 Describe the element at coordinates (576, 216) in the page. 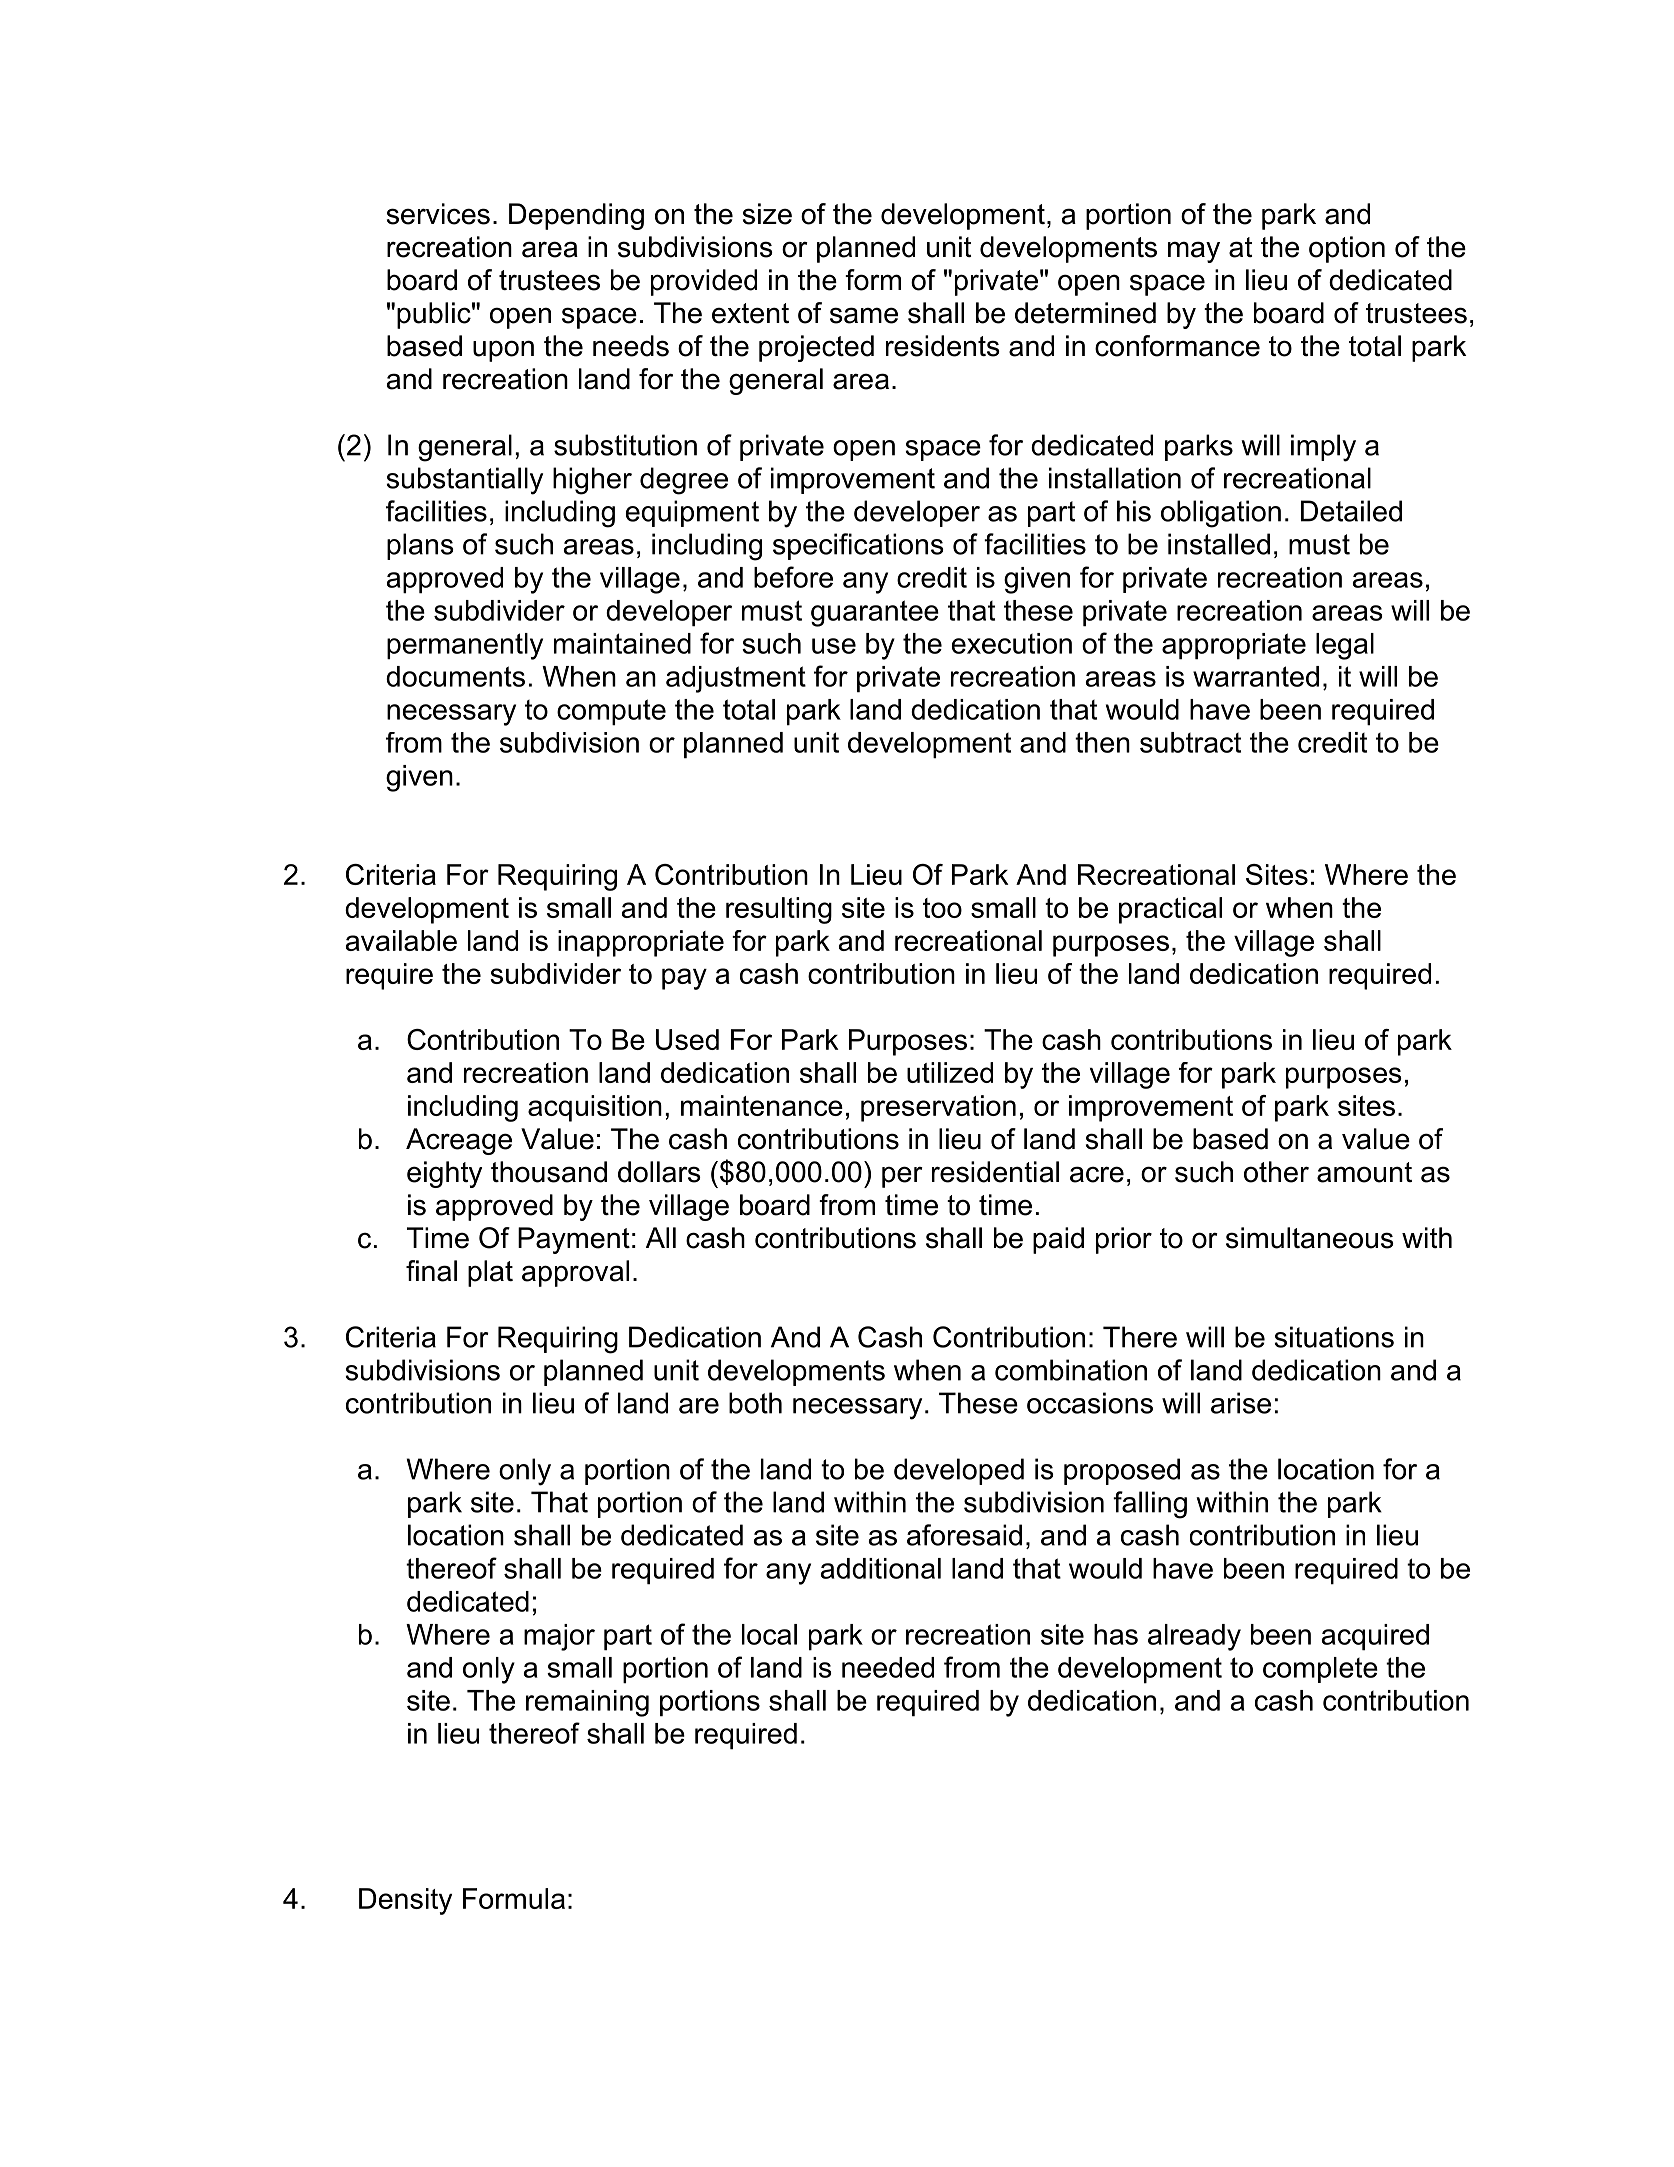

I see `Depending` at that location.
